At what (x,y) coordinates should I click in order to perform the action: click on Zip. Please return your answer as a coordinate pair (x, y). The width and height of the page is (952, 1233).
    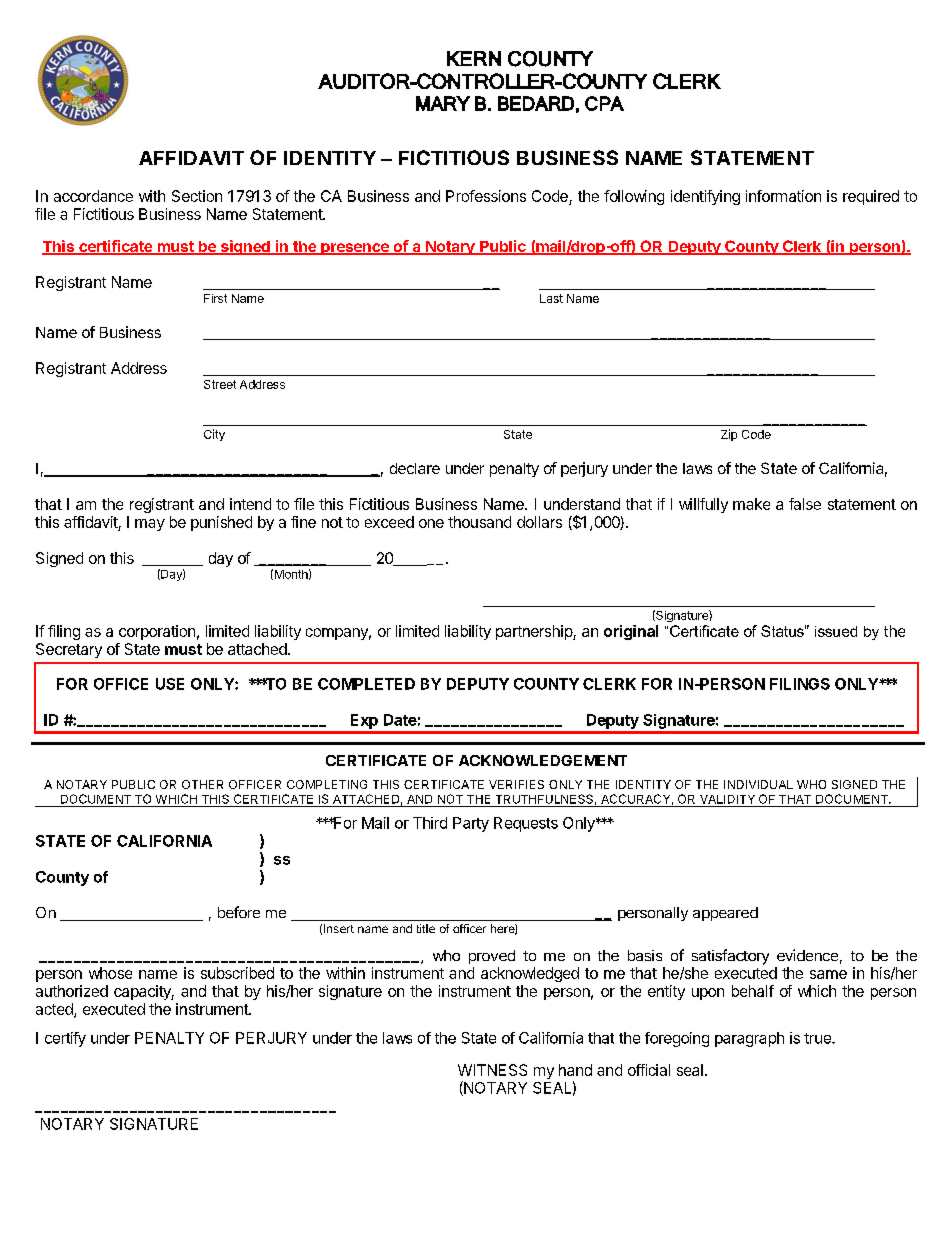
    Looking at the image, I should click on (729, 435).
